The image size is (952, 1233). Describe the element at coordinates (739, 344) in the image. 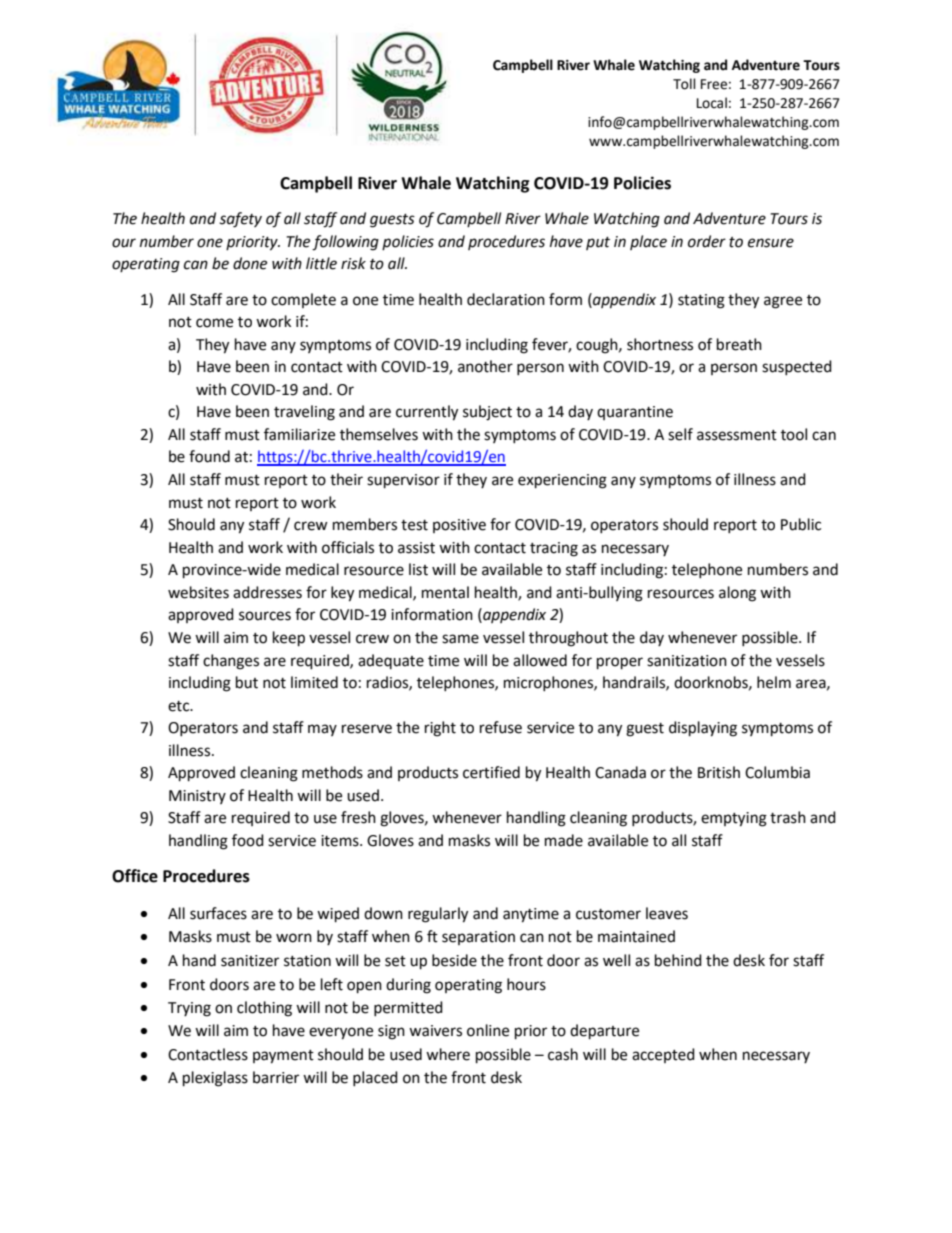

I see `breath` at that location.
